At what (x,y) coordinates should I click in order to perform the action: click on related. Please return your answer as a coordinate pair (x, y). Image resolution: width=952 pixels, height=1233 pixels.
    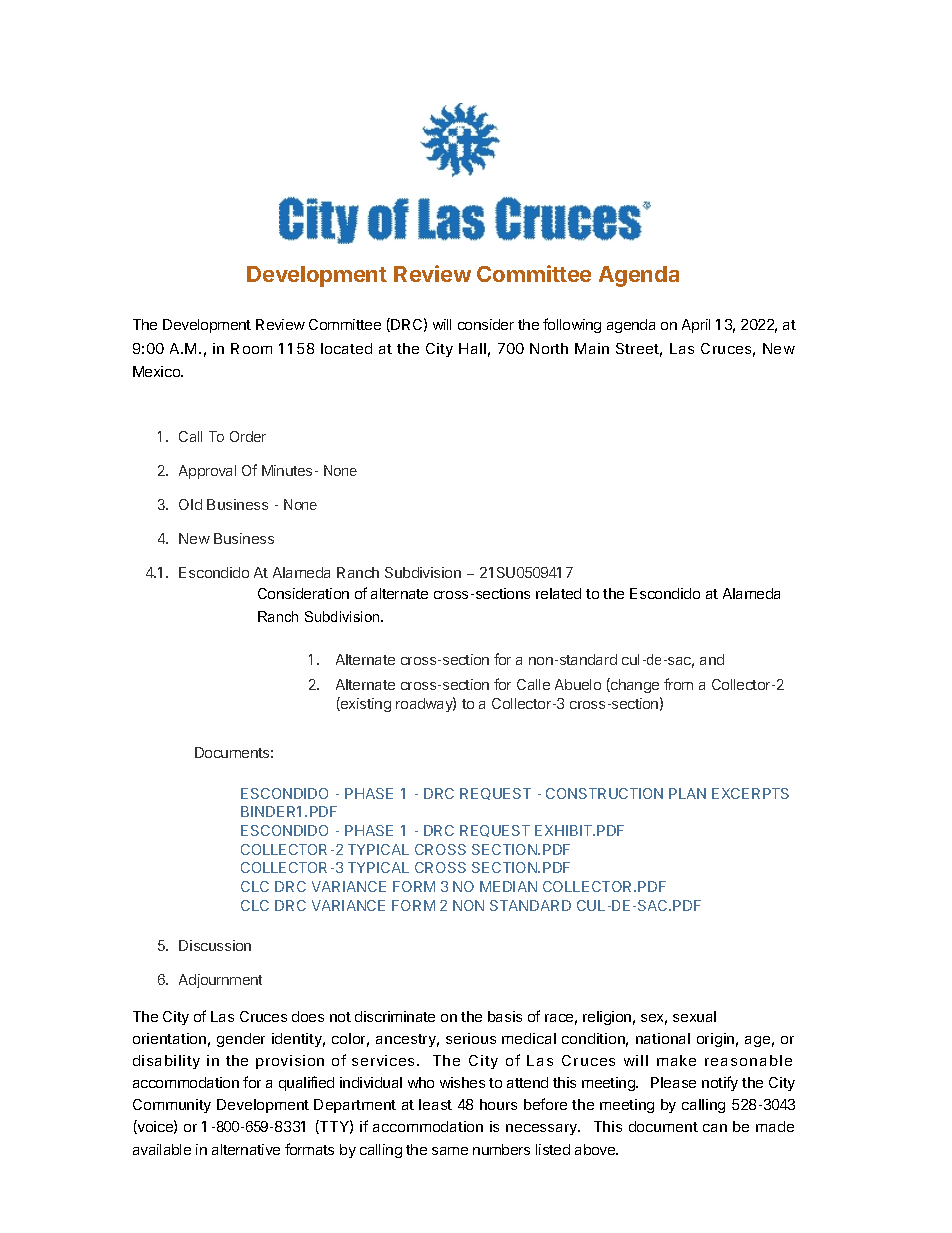
    Looking at the image, I should click on (558, 593).
